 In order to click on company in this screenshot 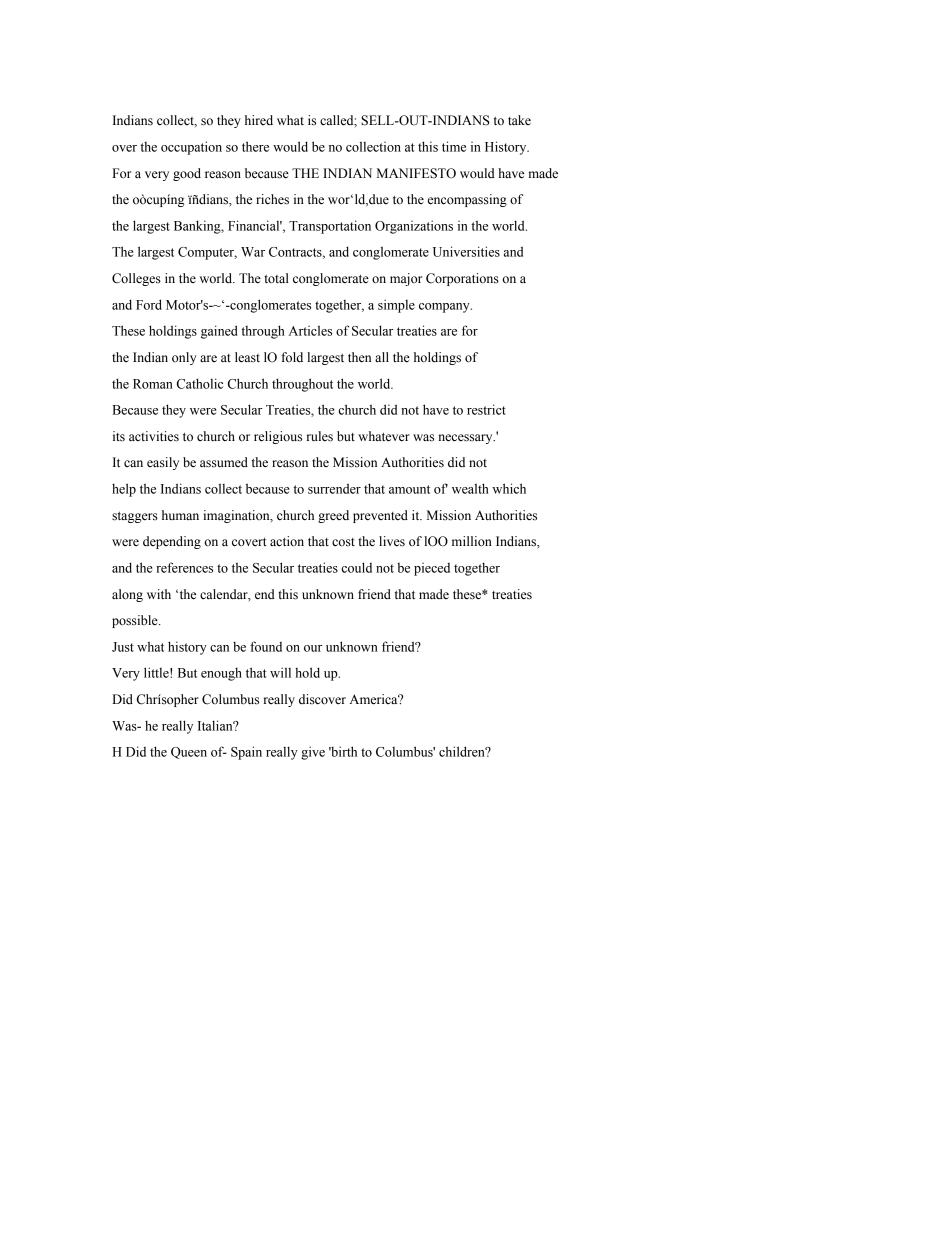, I will do `click(445, 308)`.
